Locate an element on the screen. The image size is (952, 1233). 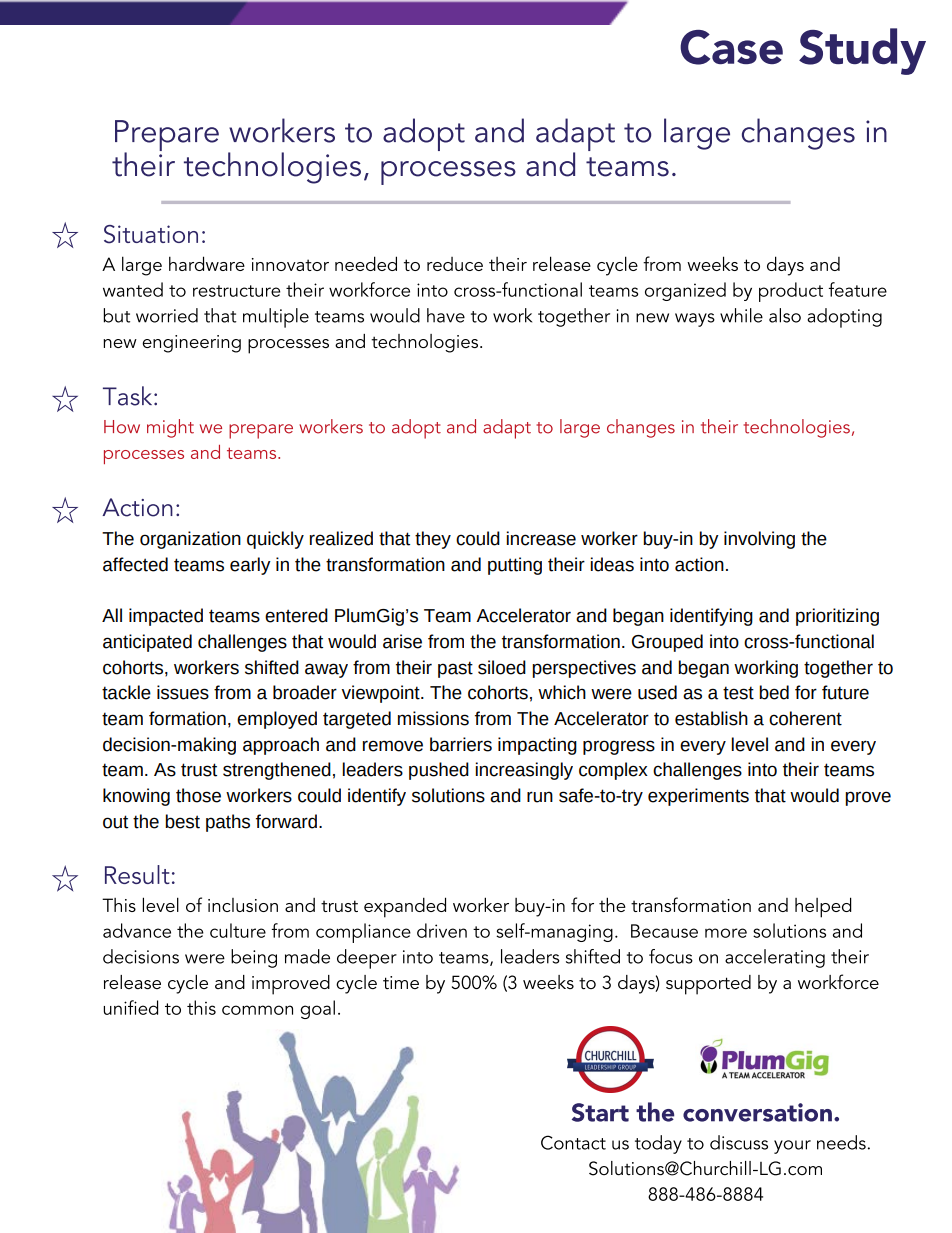
coherent is located at coordinates (805, 718).
